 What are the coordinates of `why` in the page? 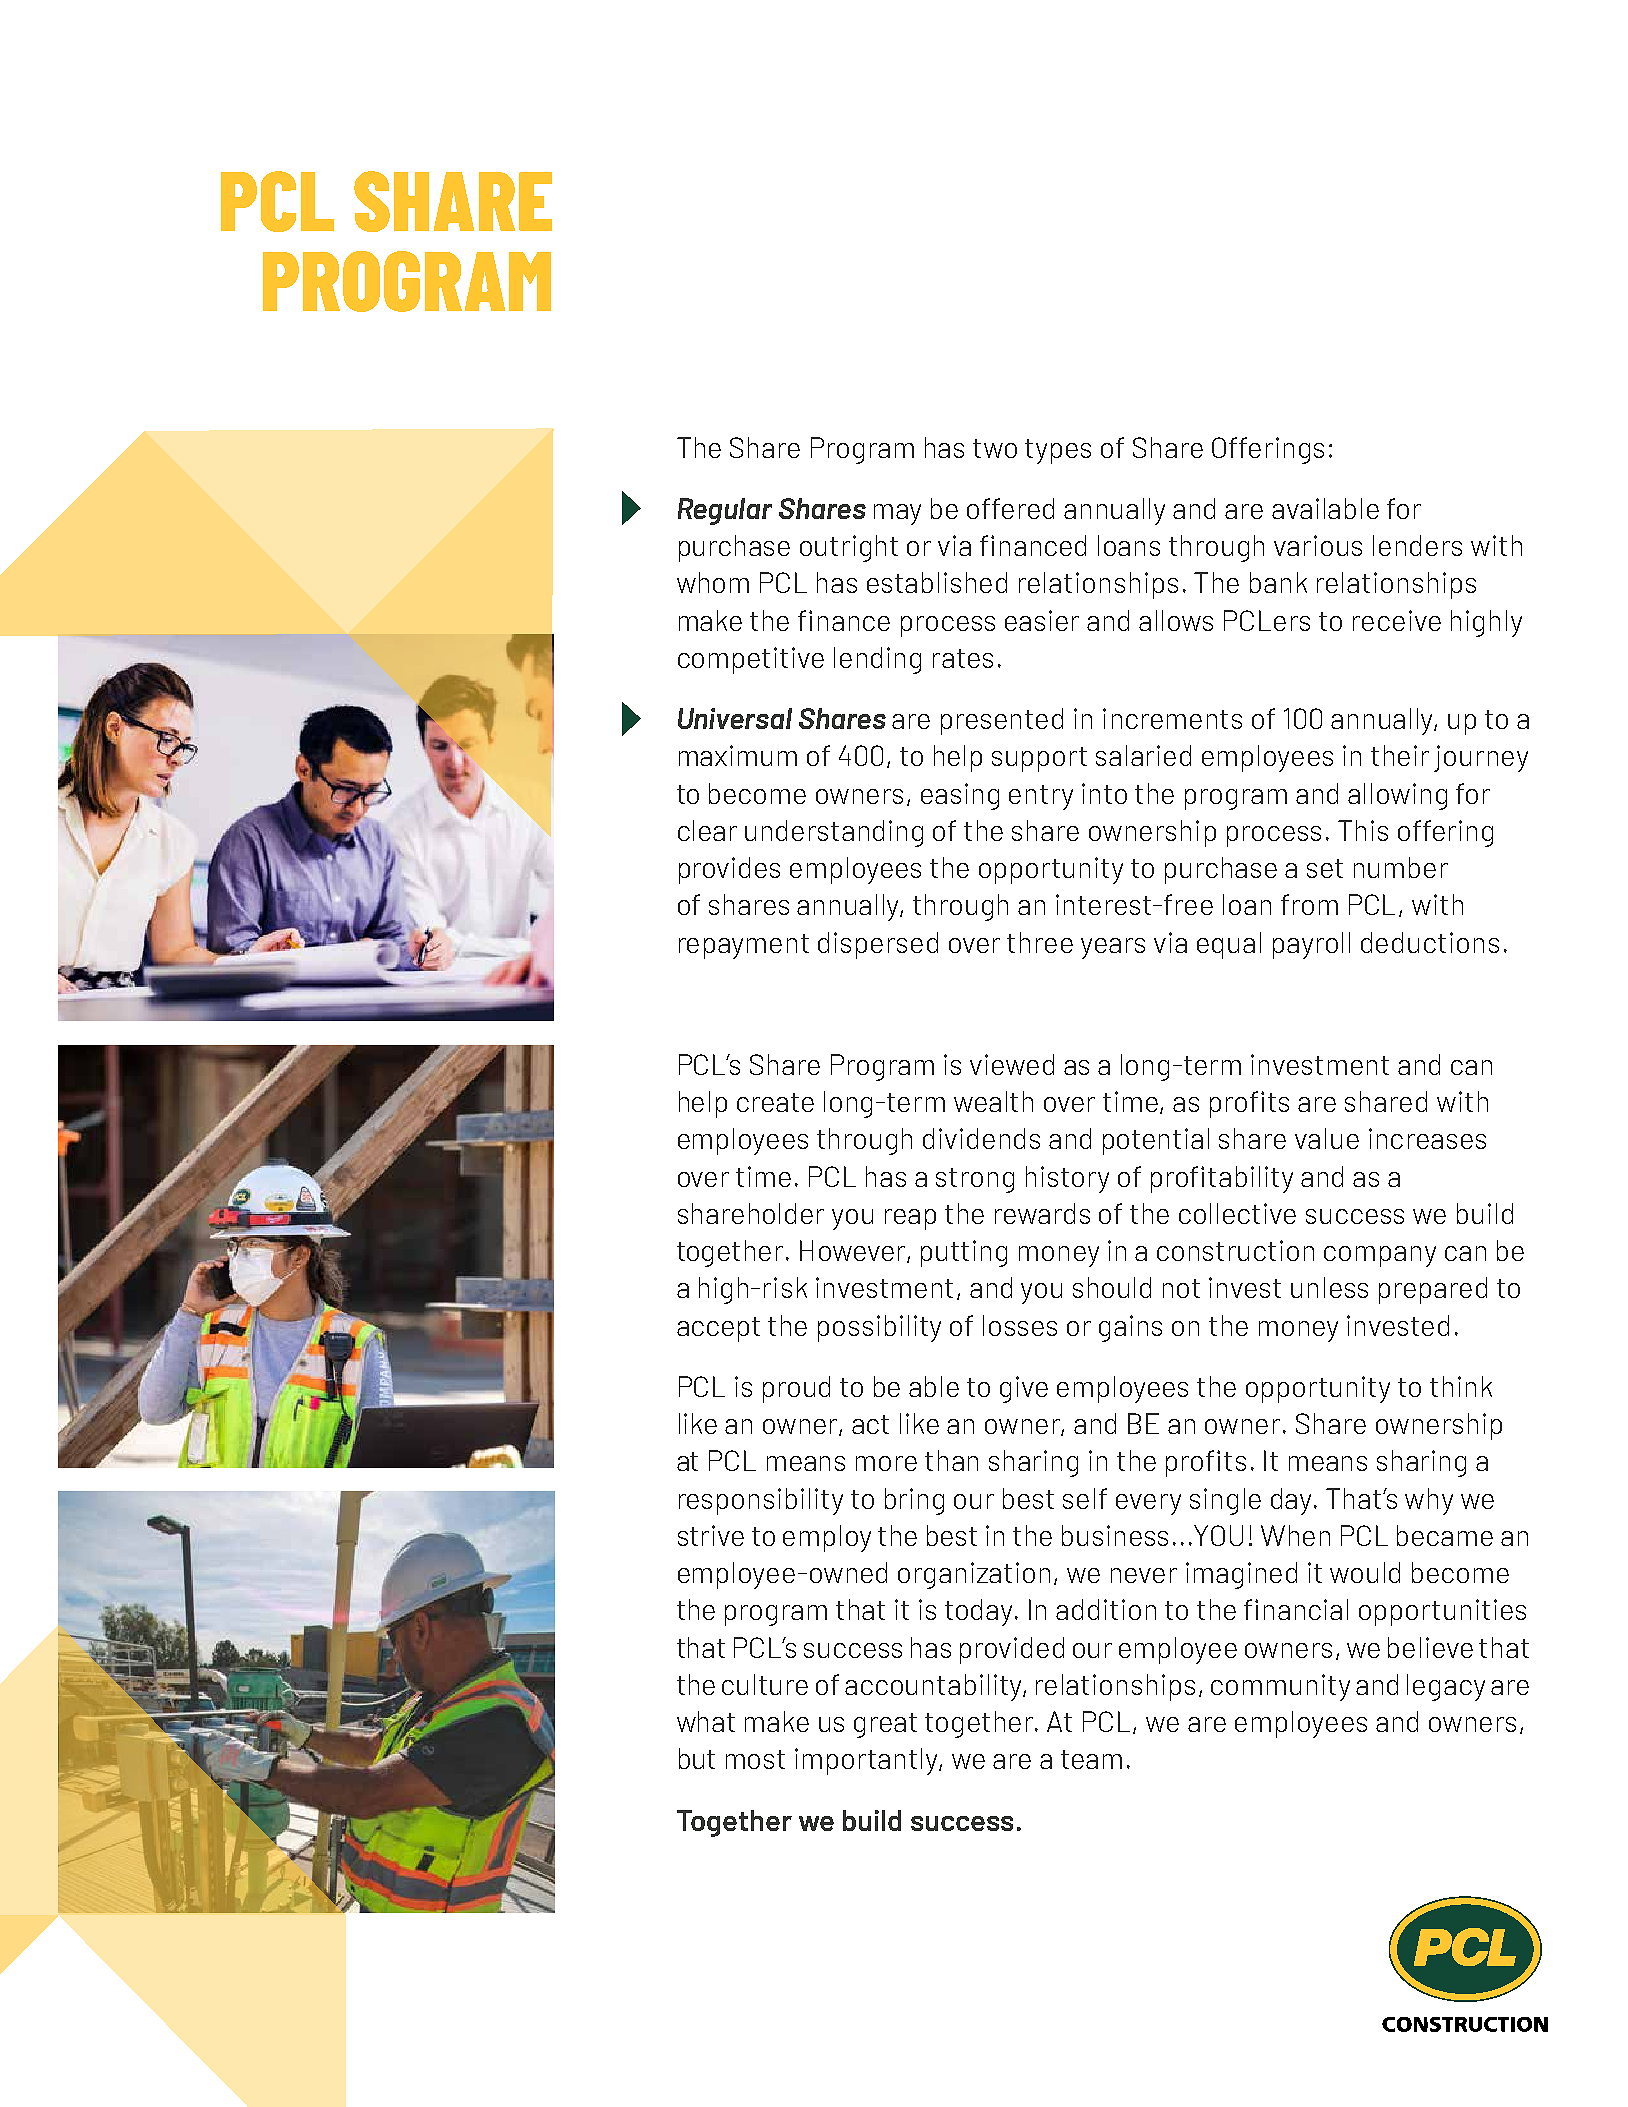 It's located at (1429, 1501).
